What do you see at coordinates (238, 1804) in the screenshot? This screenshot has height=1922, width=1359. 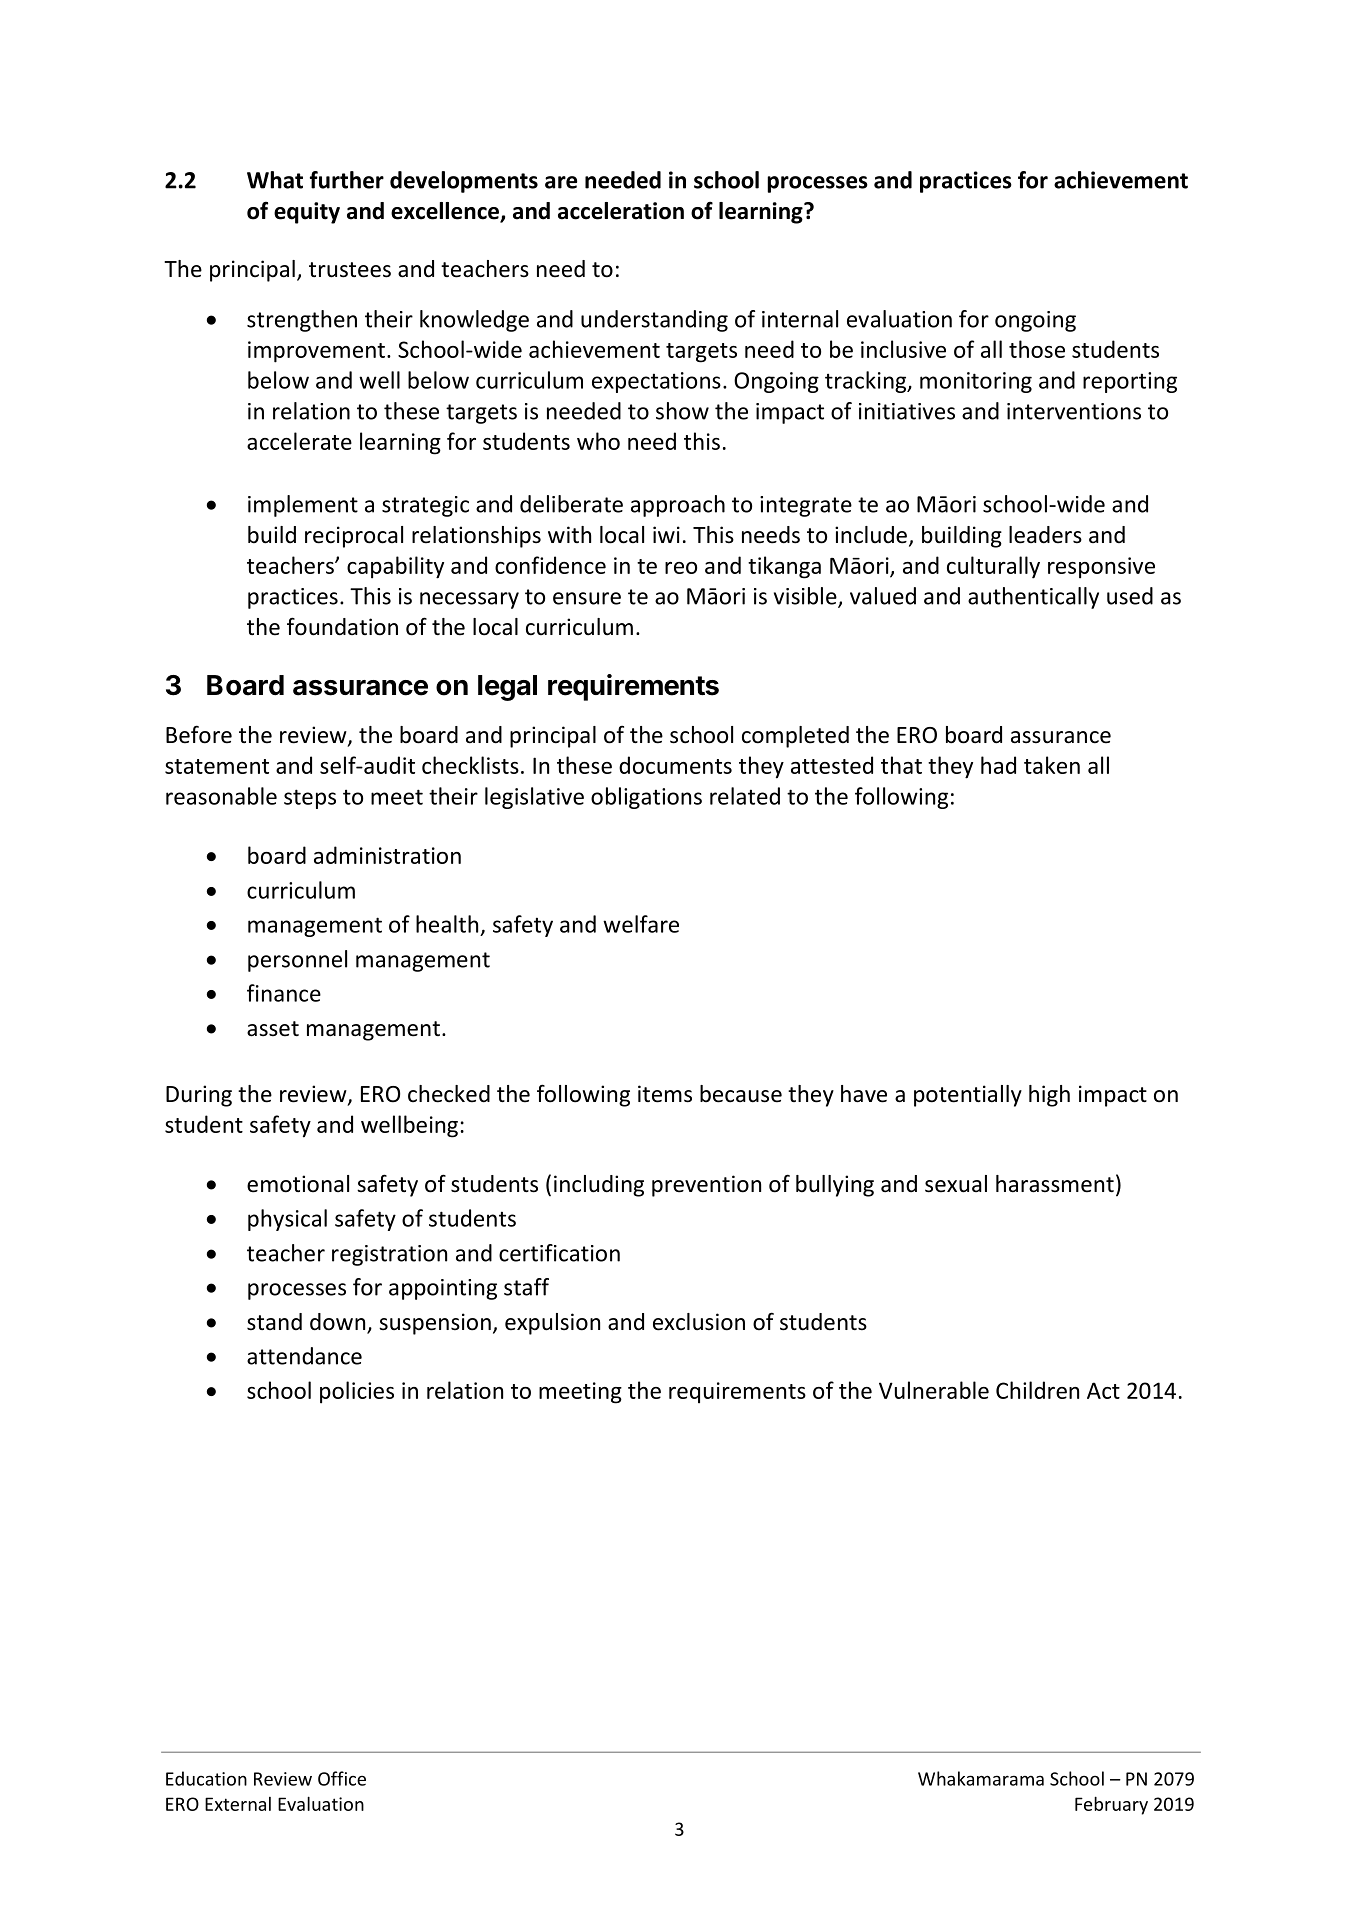 I see `External` at bounding box center [238, 1804].
